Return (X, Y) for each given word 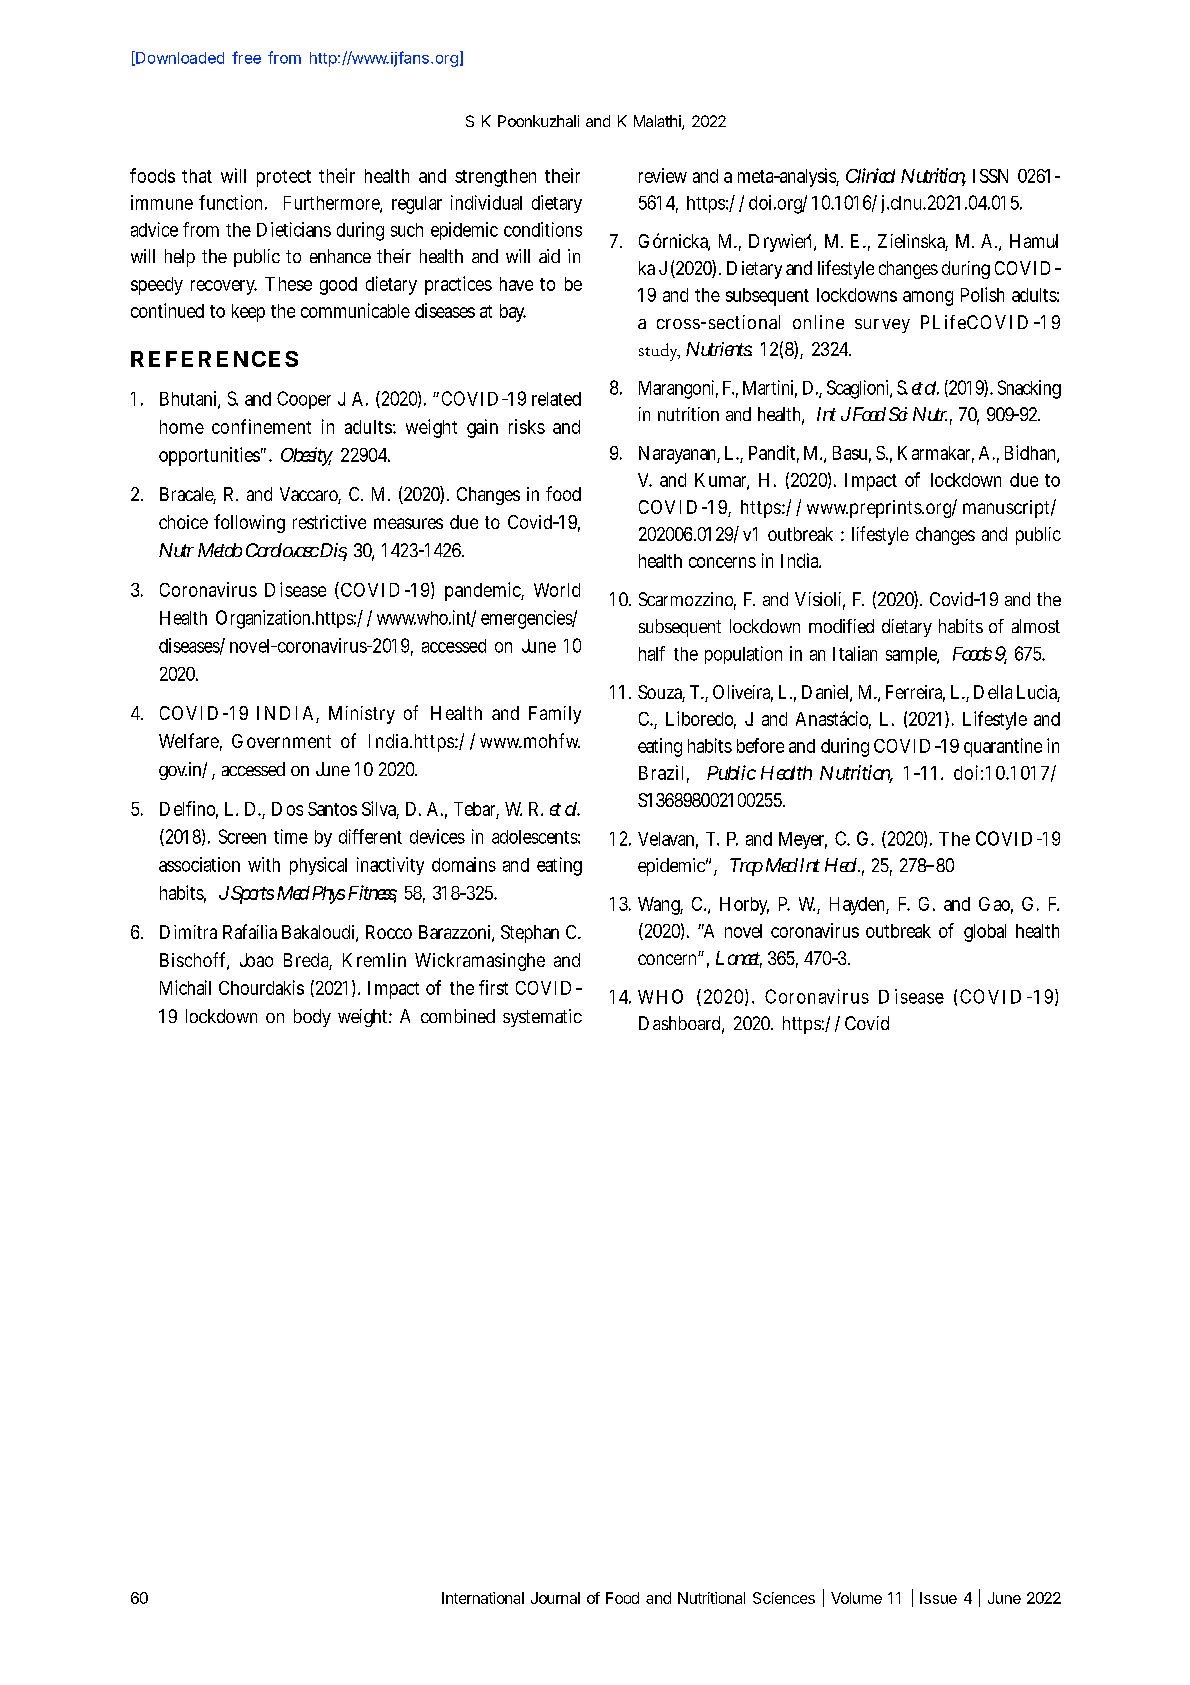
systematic (542, 1018)
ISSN (990, 176)
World (557, 590)
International (483, 1598)
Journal (555, 1598)
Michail (185, 987)
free (246, 57)
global (985, 933)
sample (912, 655)
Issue (938, 1598)
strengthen (495, 178)
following (249, 523)
